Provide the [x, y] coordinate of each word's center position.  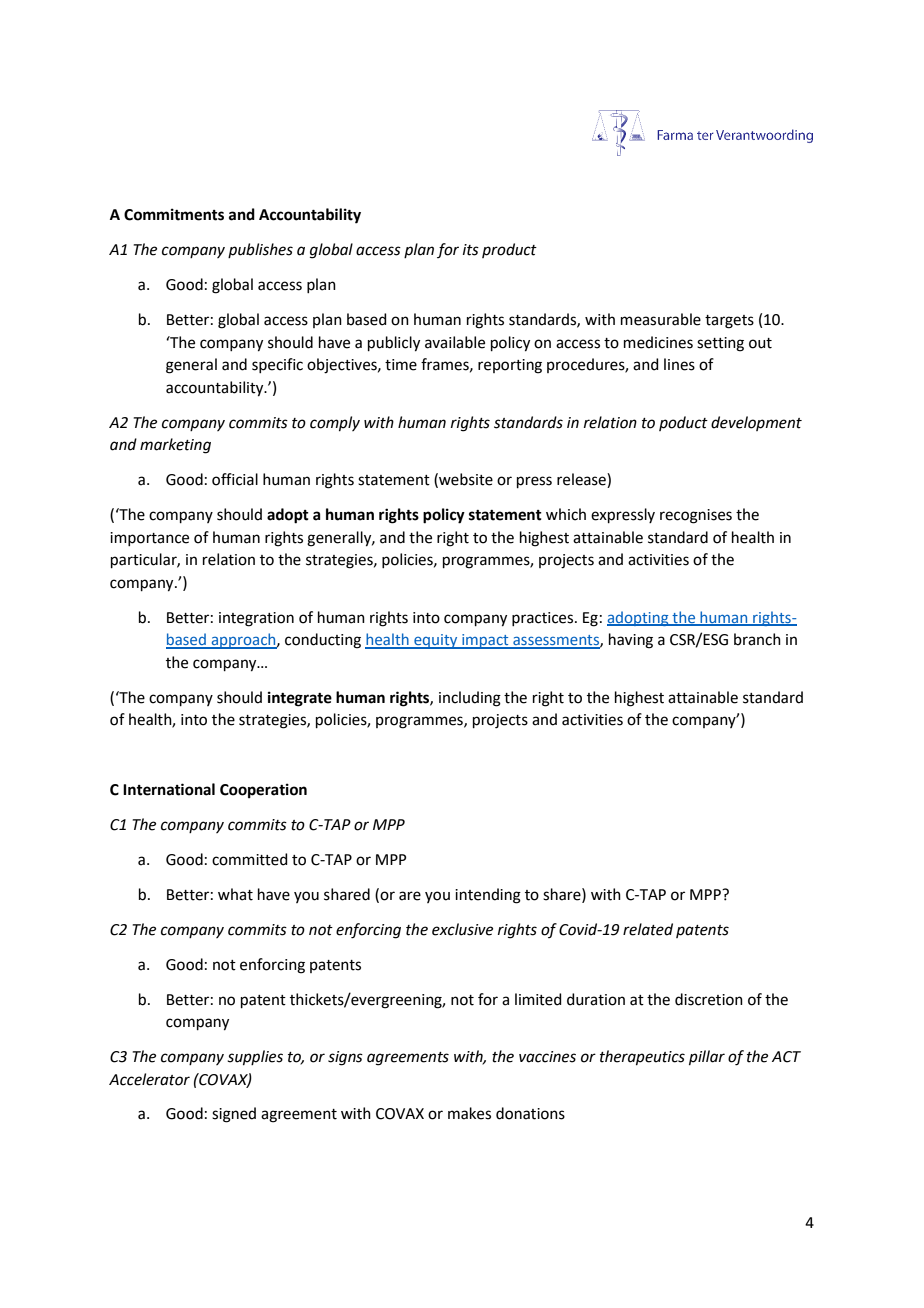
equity [436, 641]
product [509, 250]
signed [234, 1115]
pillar [707, 1057]
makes [469, 1113]
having [631, 641]
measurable [661, 319]
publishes [260, 250]
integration [256, 619]
